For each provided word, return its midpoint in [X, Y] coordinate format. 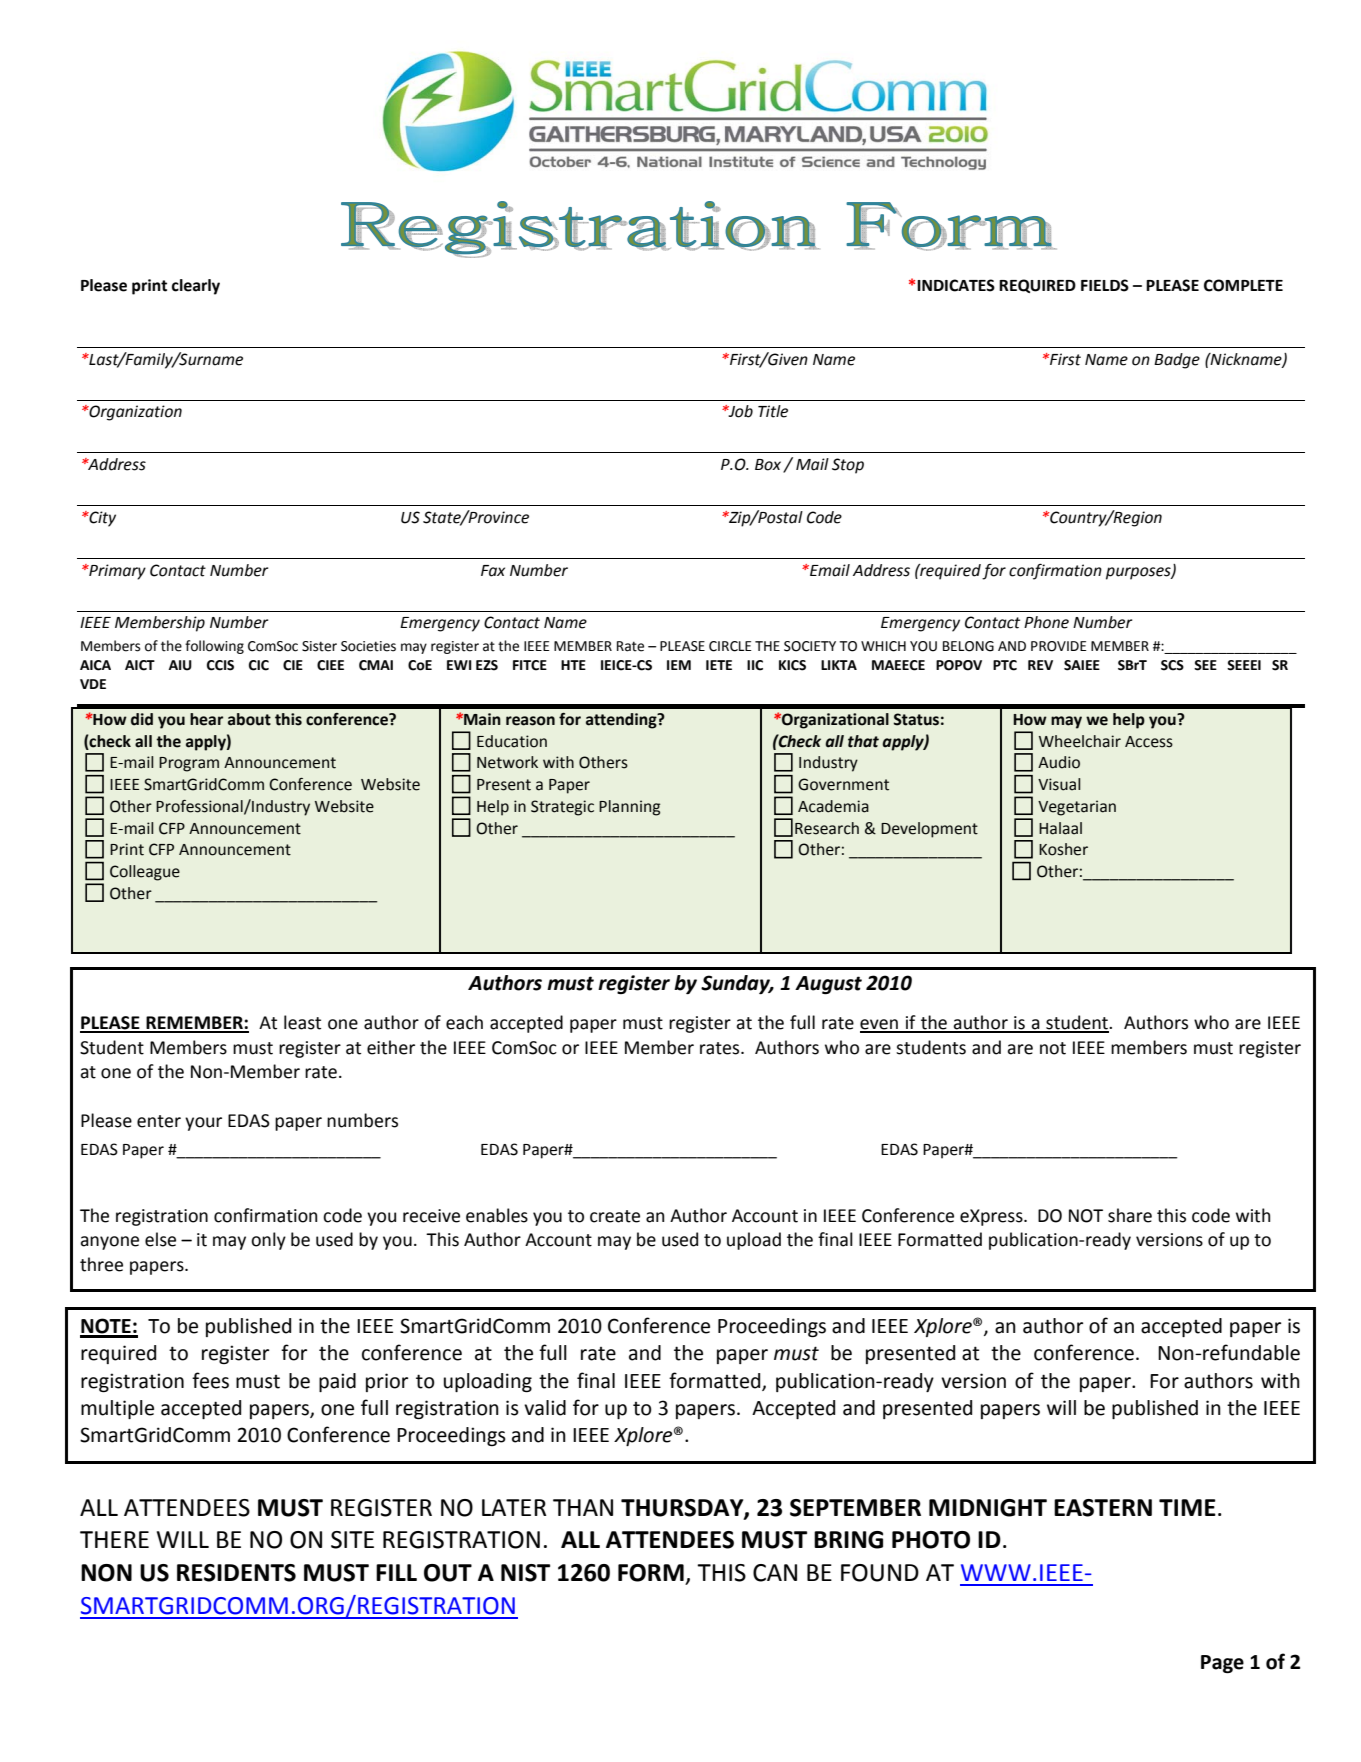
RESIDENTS [236, 1573]
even [880, 1025]
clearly [196, 287]
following [214, 647]
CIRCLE [730, 646]
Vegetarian [1077, 808]
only [268, 1241]
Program [189, 764]
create [615, 1216]
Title [773, 411]
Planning [629, 808]
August [828, 985]
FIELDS [1105, 285]
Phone [1046, 622]
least [302, 1022]
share [1130, 1215]
